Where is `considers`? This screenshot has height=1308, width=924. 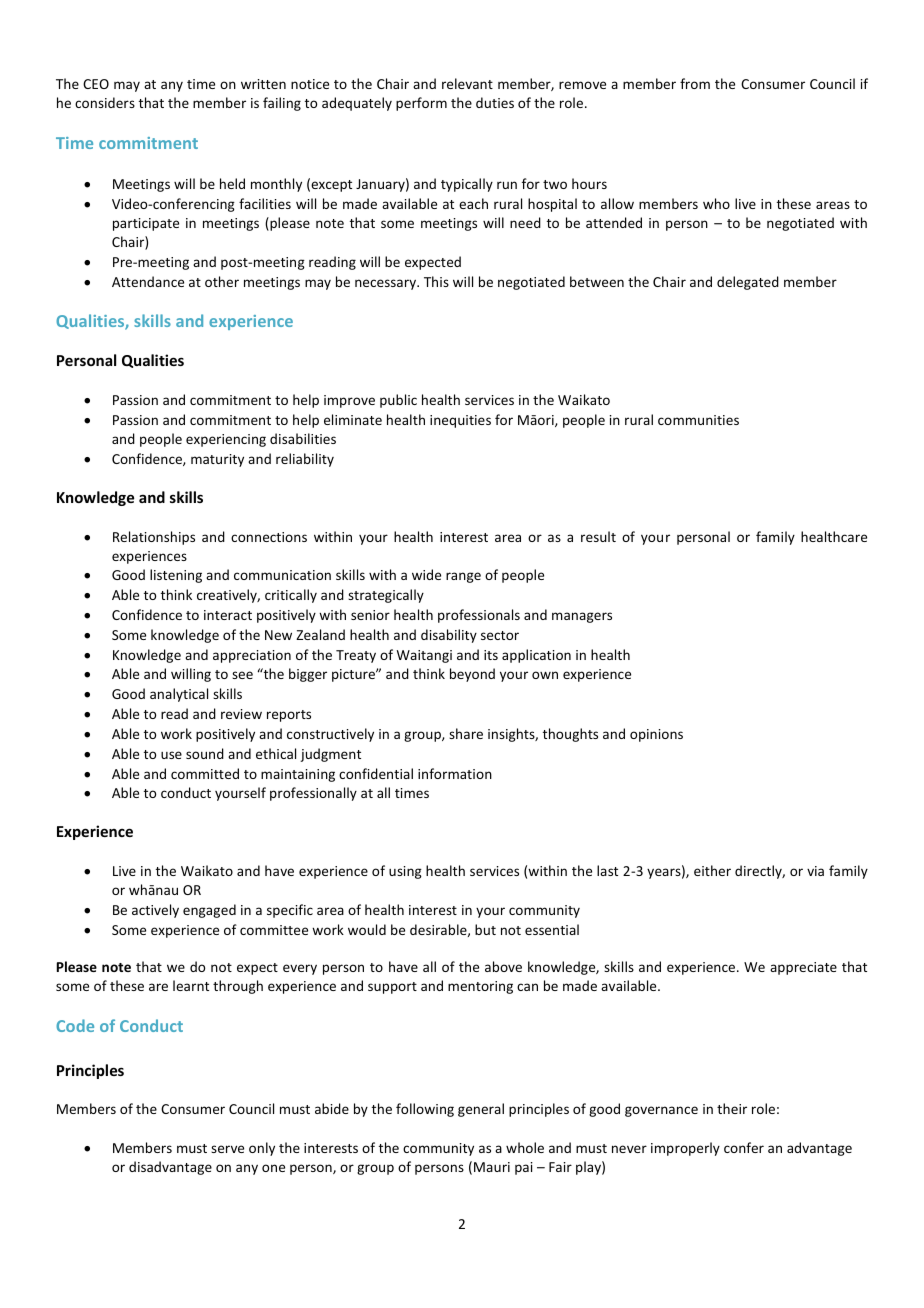 considers is located at coordinates (105, 102).
